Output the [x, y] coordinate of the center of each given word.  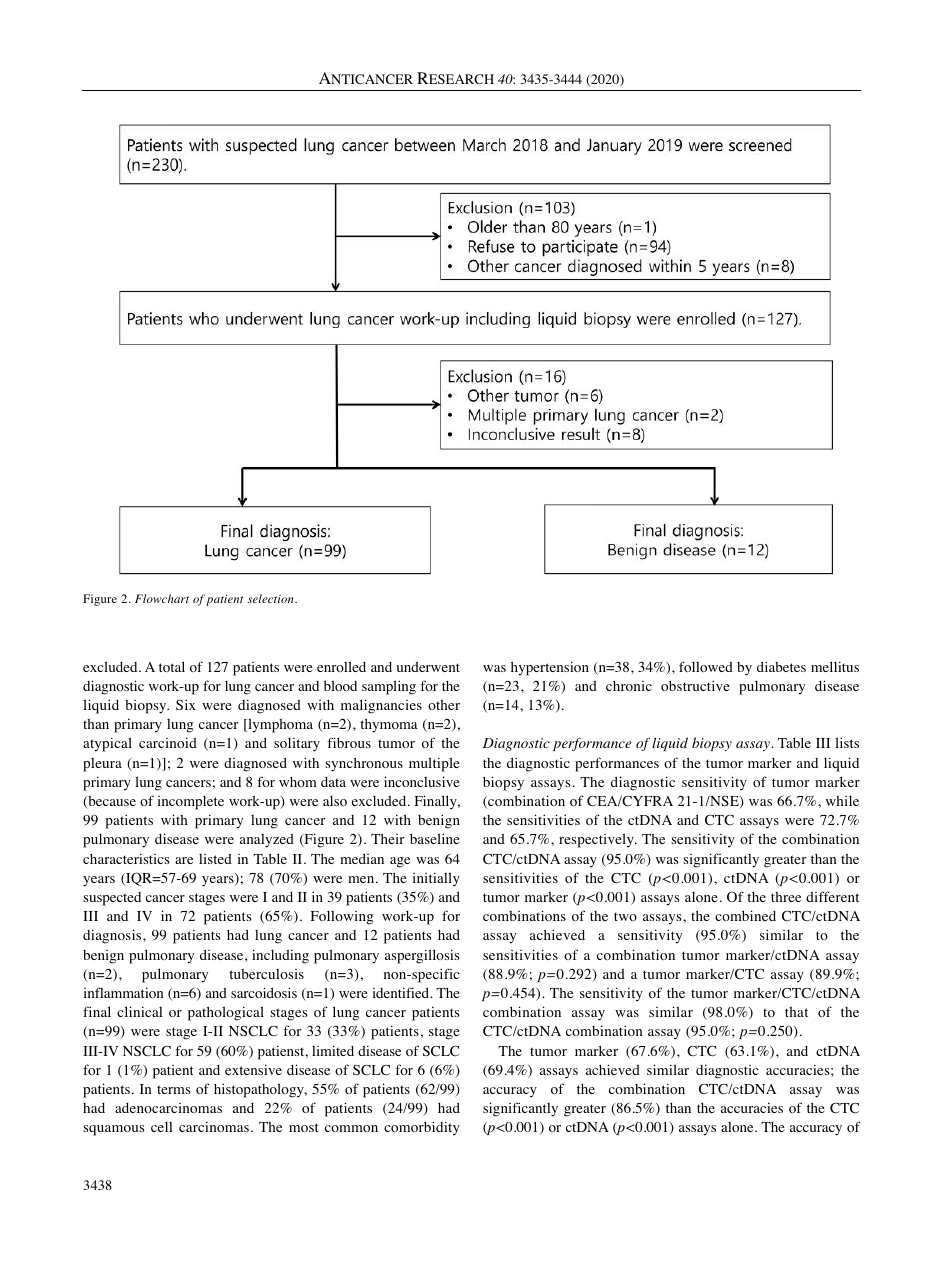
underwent [428, 667]
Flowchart [162, 598]
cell [161, 1126]
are [184, 860]
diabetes [781, 666]
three [786, 897]
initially [436, 879]
